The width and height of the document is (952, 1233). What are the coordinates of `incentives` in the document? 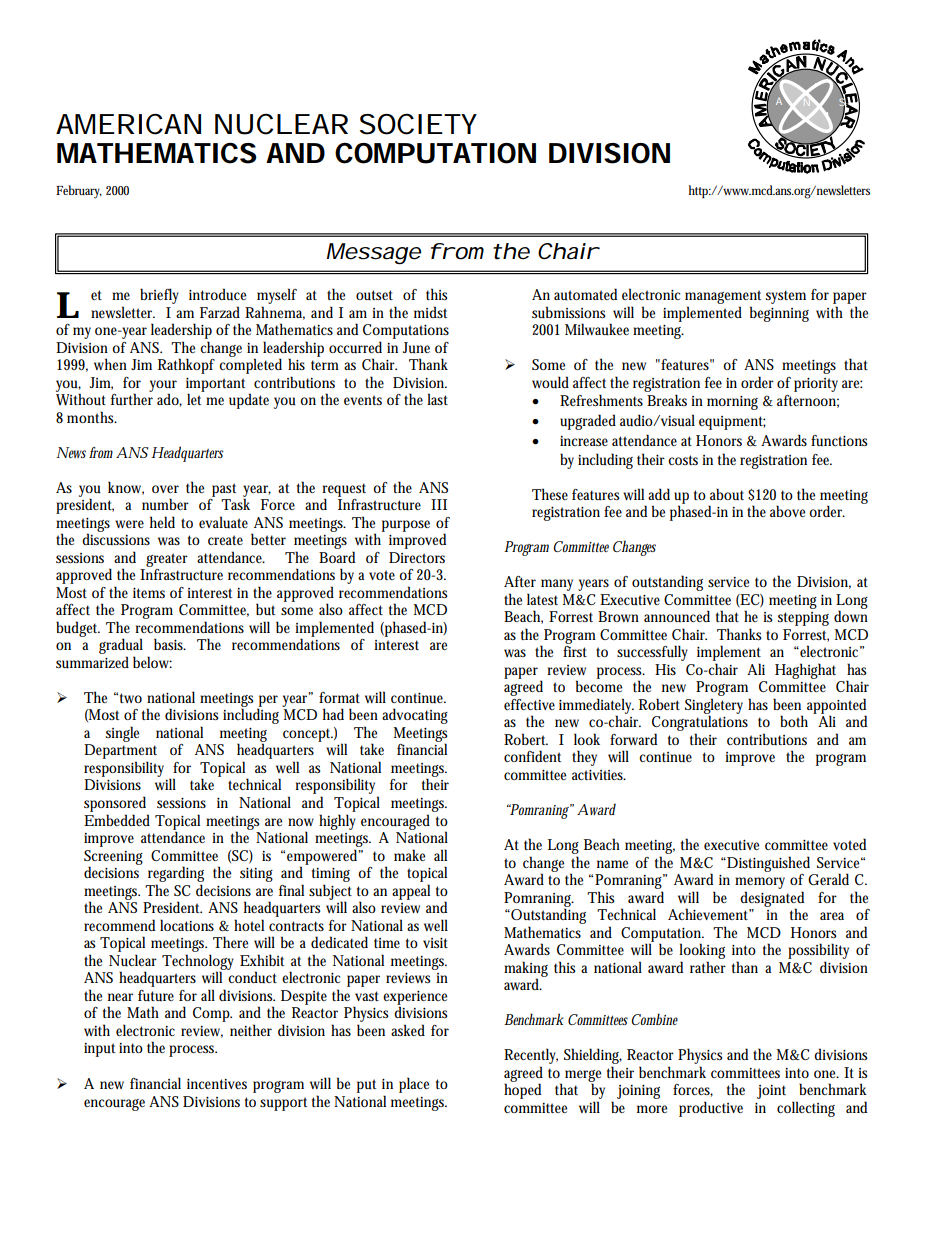 It's located at (217, 1084).
